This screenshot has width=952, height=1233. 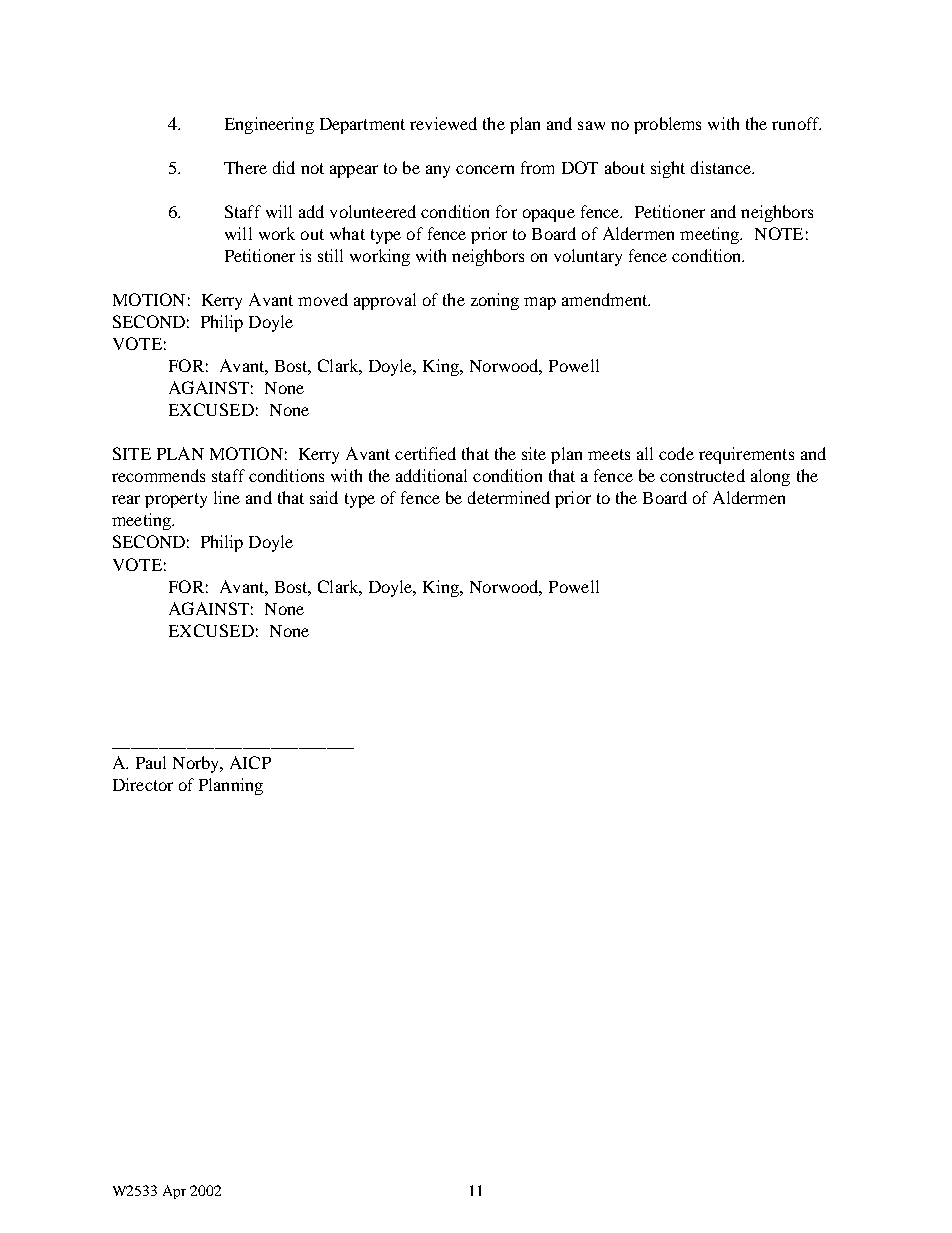 What do you see at coordinates (143, 784) in the screenshot?
I see `Director` at bounding box center [143, 784].
